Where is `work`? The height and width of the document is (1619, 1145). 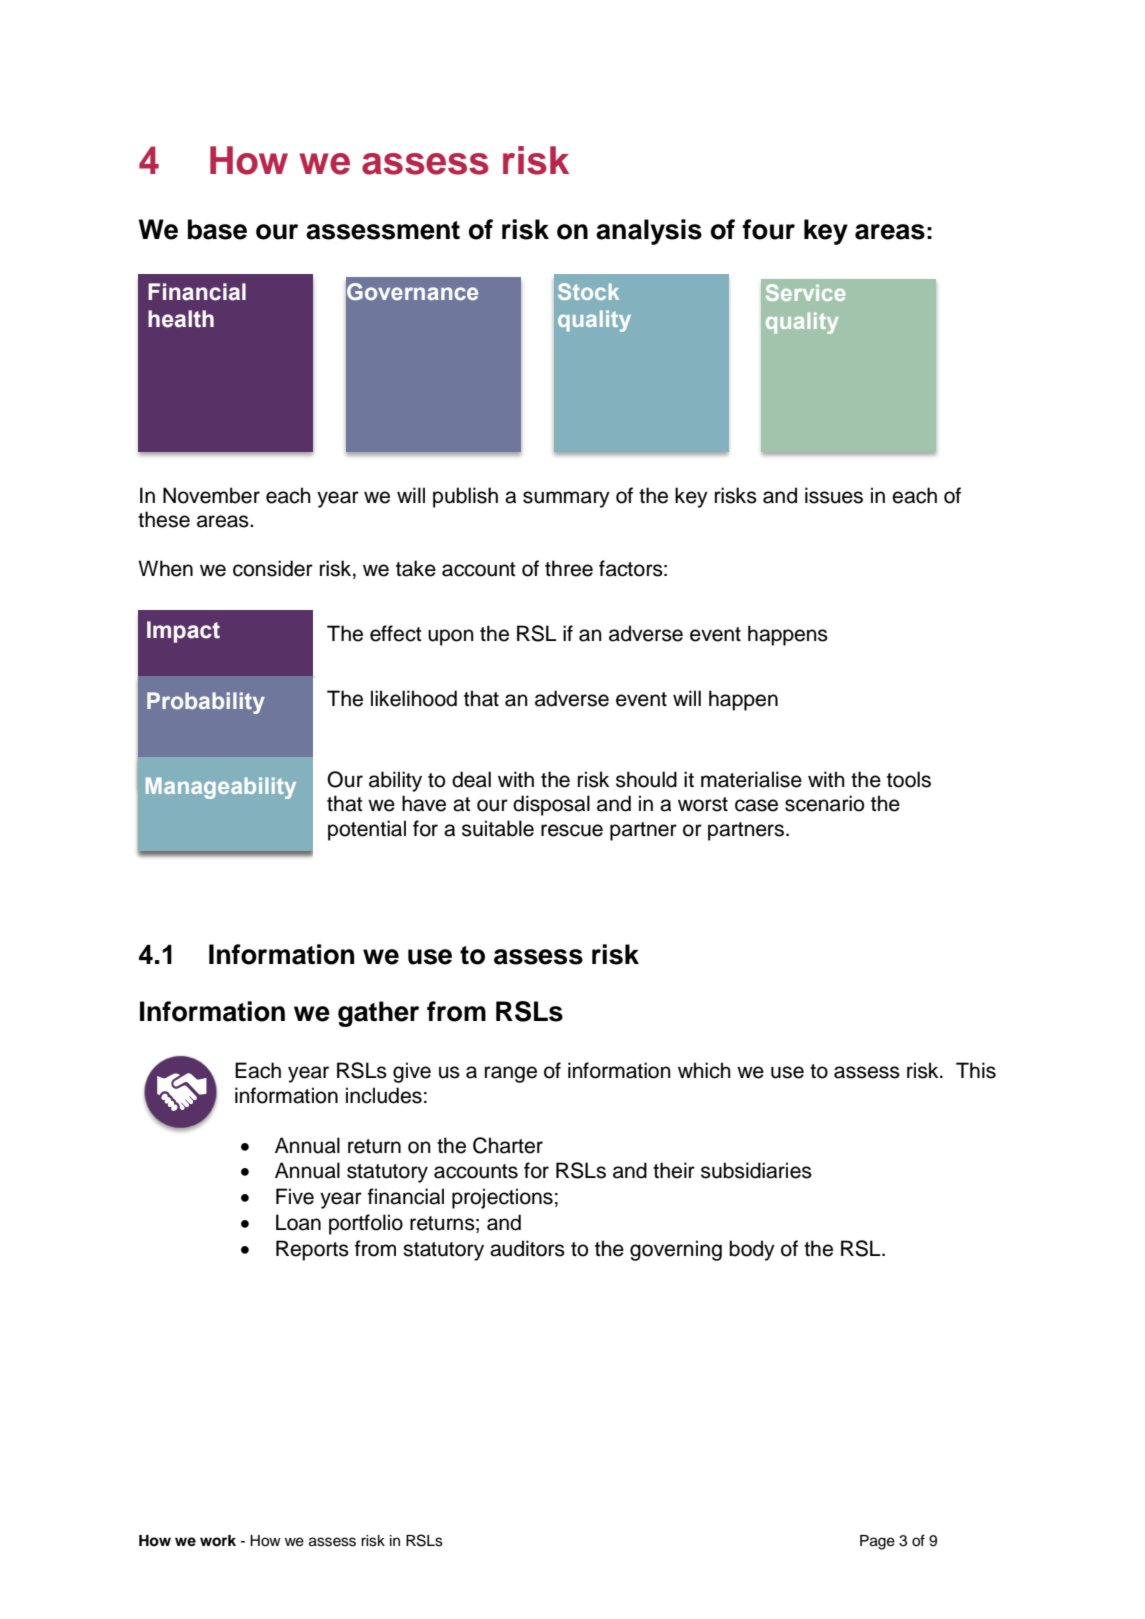
work is located at coordinates (218, 1541).
